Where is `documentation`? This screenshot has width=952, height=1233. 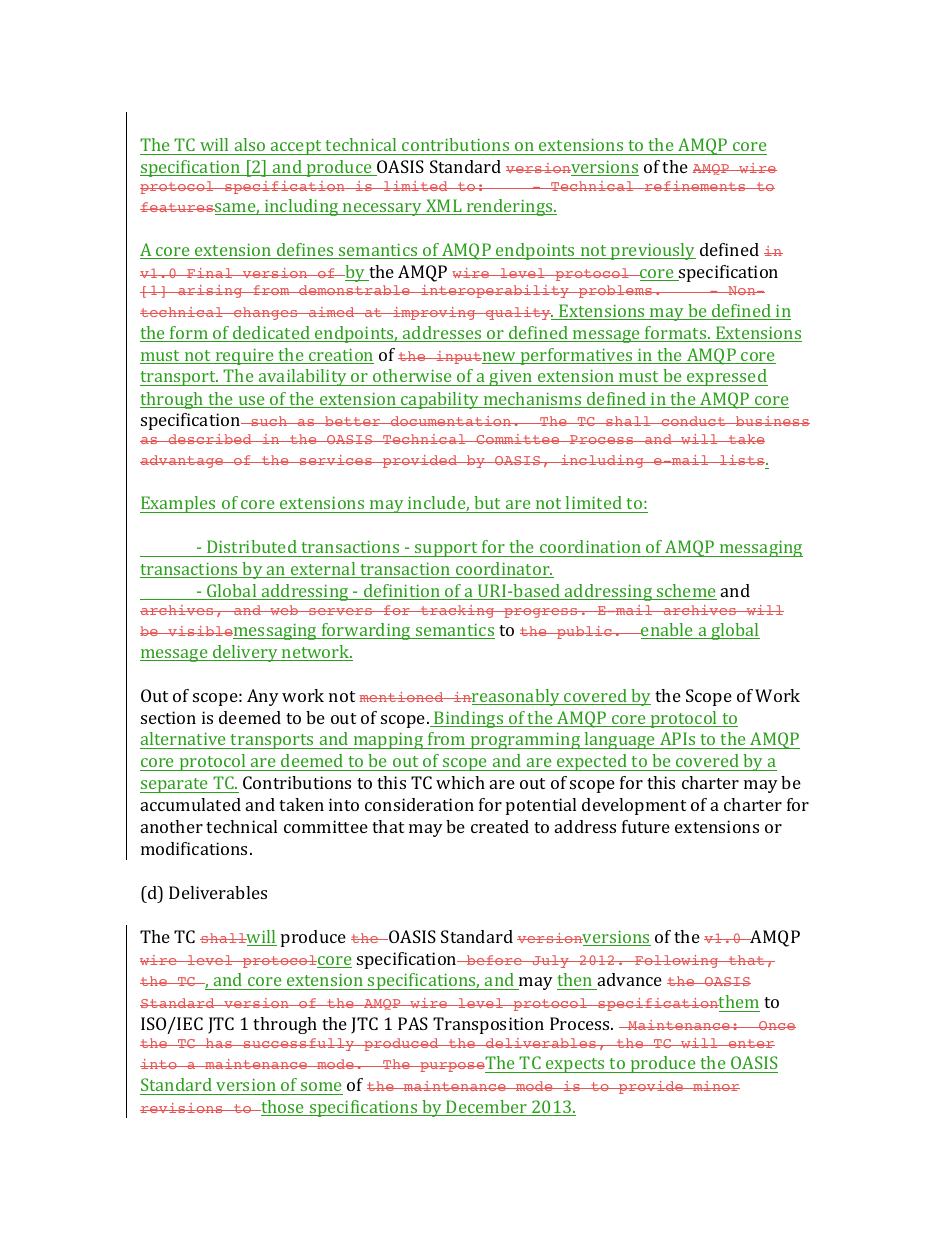
documentation is located at coordinates (450, 421).
